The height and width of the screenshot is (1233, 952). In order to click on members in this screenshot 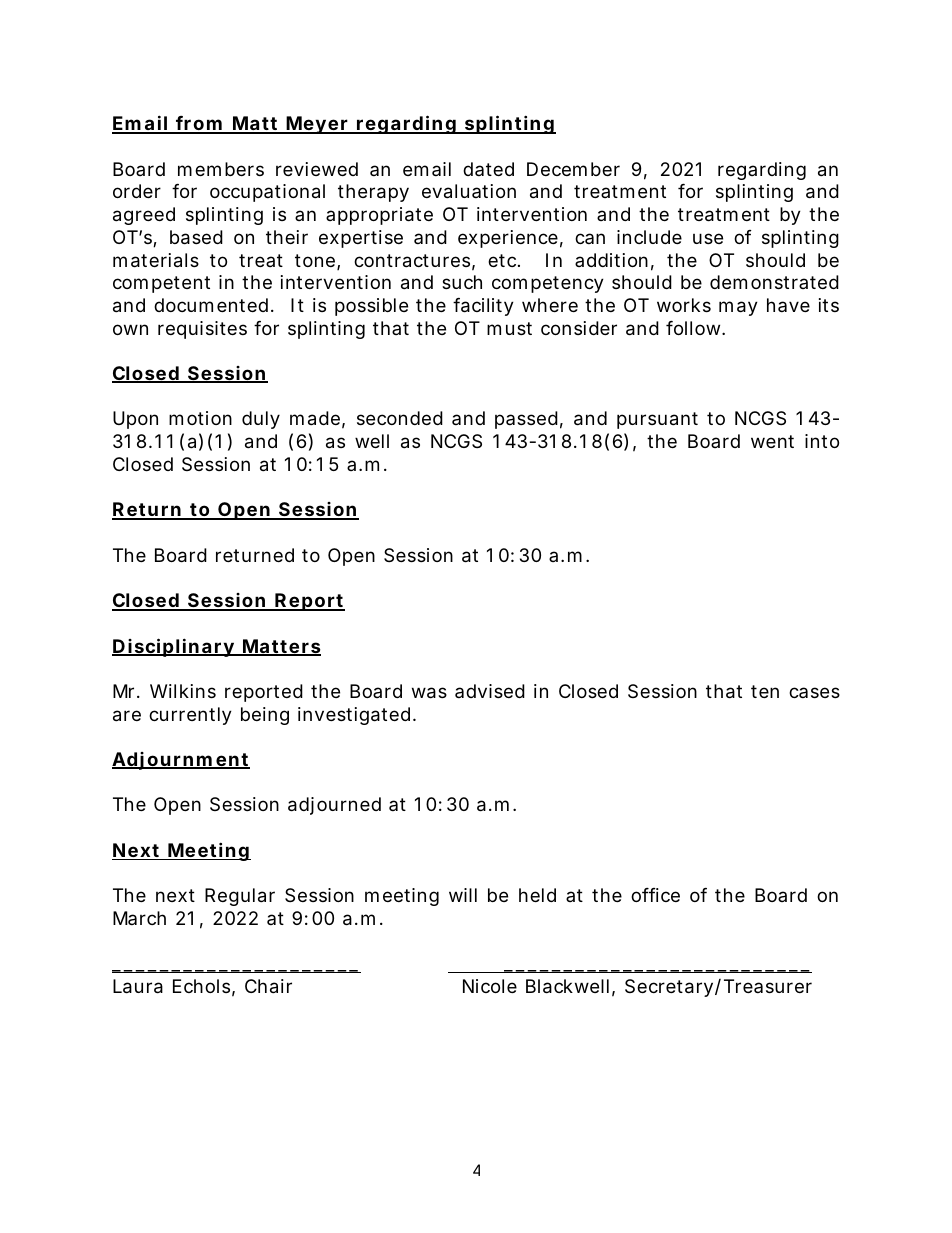, I will do `click(221, 169)`.
